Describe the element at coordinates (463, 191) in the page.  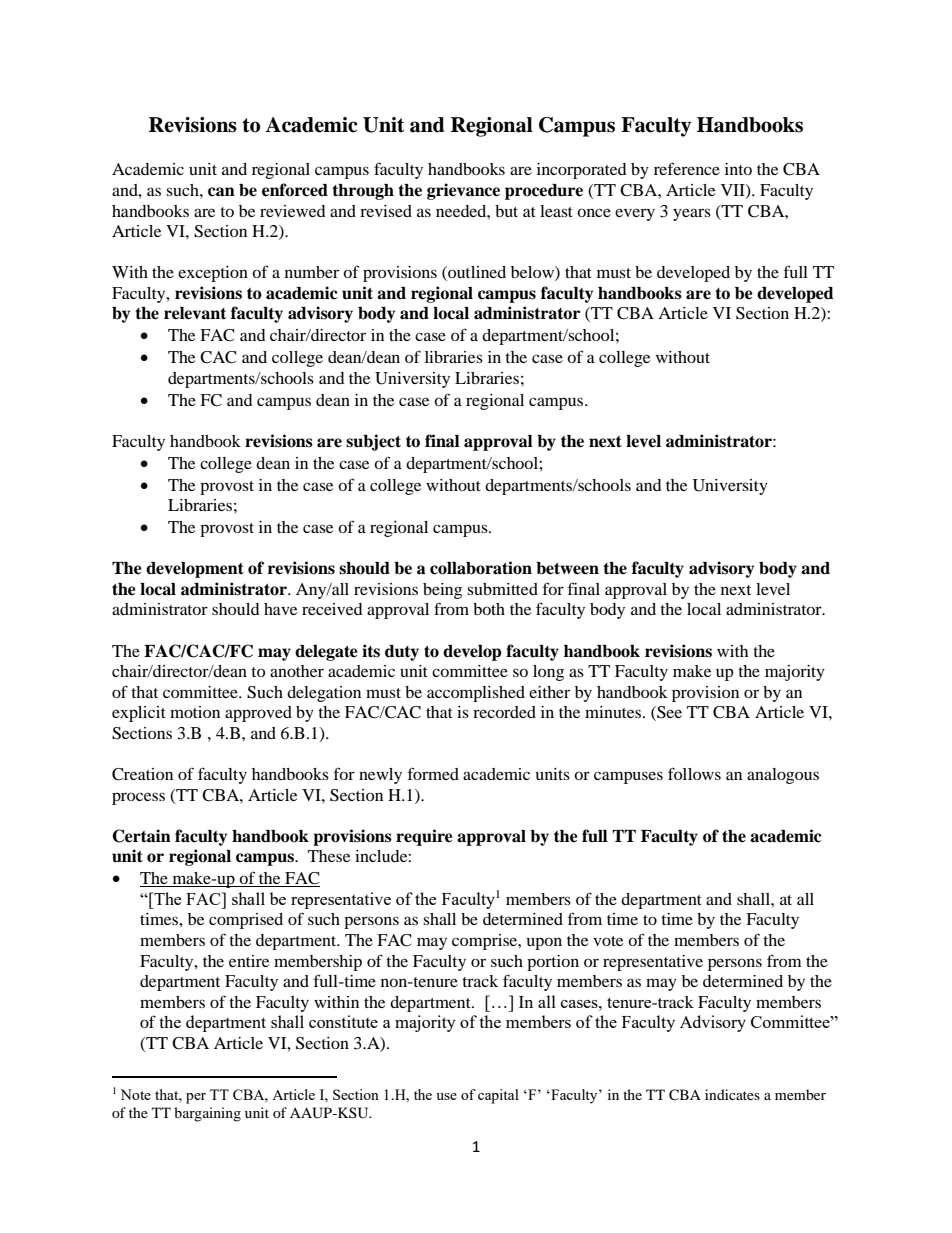
I see `grievance` at that location.
